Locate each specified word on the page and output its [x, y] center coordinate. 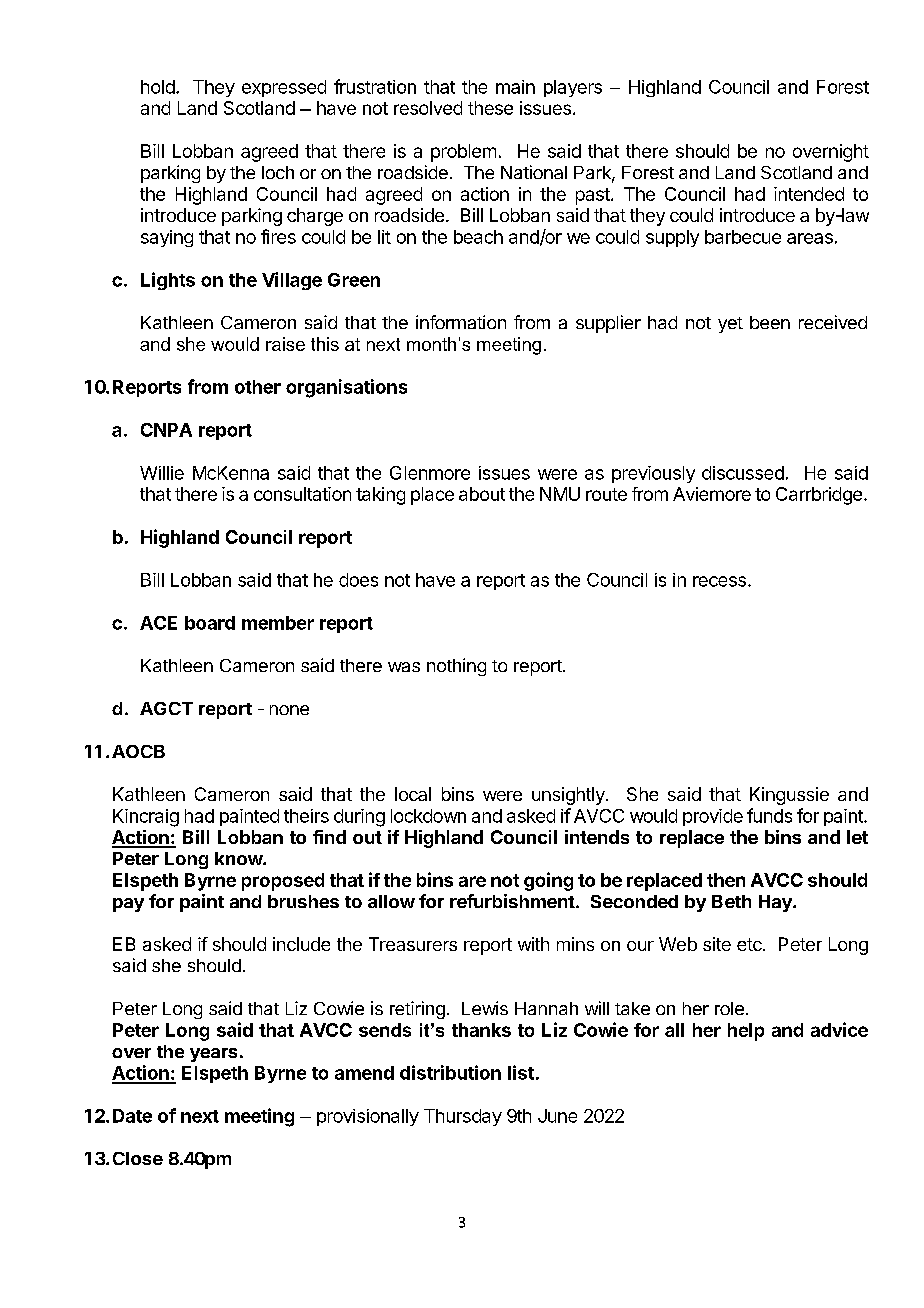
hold [158, 87]
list [521, 1072]
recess [719, 581]
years [213, 1055]
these [490, 108]
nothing [456, 667]
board [210, 623]
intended [809, 194]
